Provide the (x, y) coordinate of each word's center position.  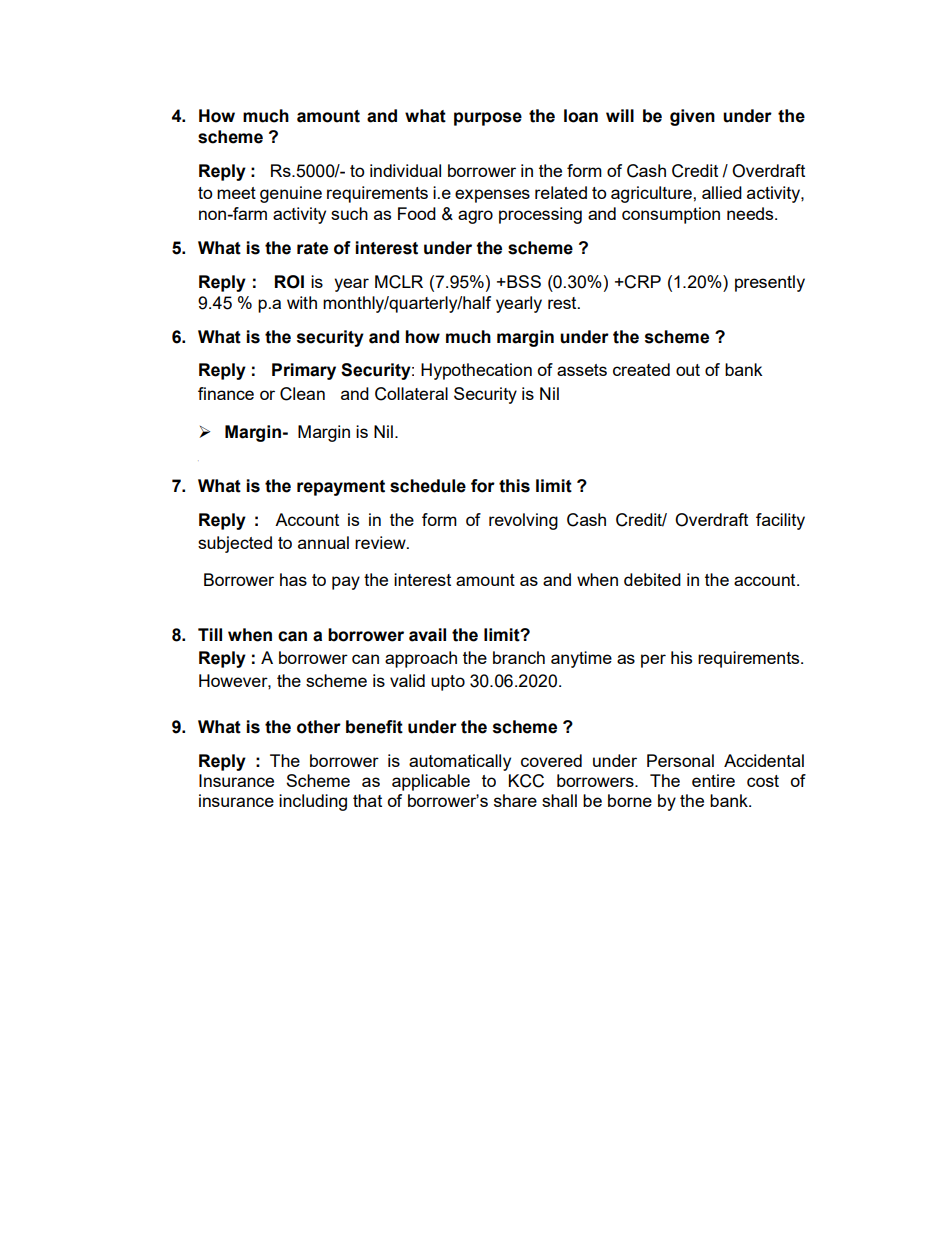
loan (581, 116)
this (514, 486)
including (313, 802)
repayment (341, 488)
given (692, 117)
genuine (291, 194)
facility (780, 521)
